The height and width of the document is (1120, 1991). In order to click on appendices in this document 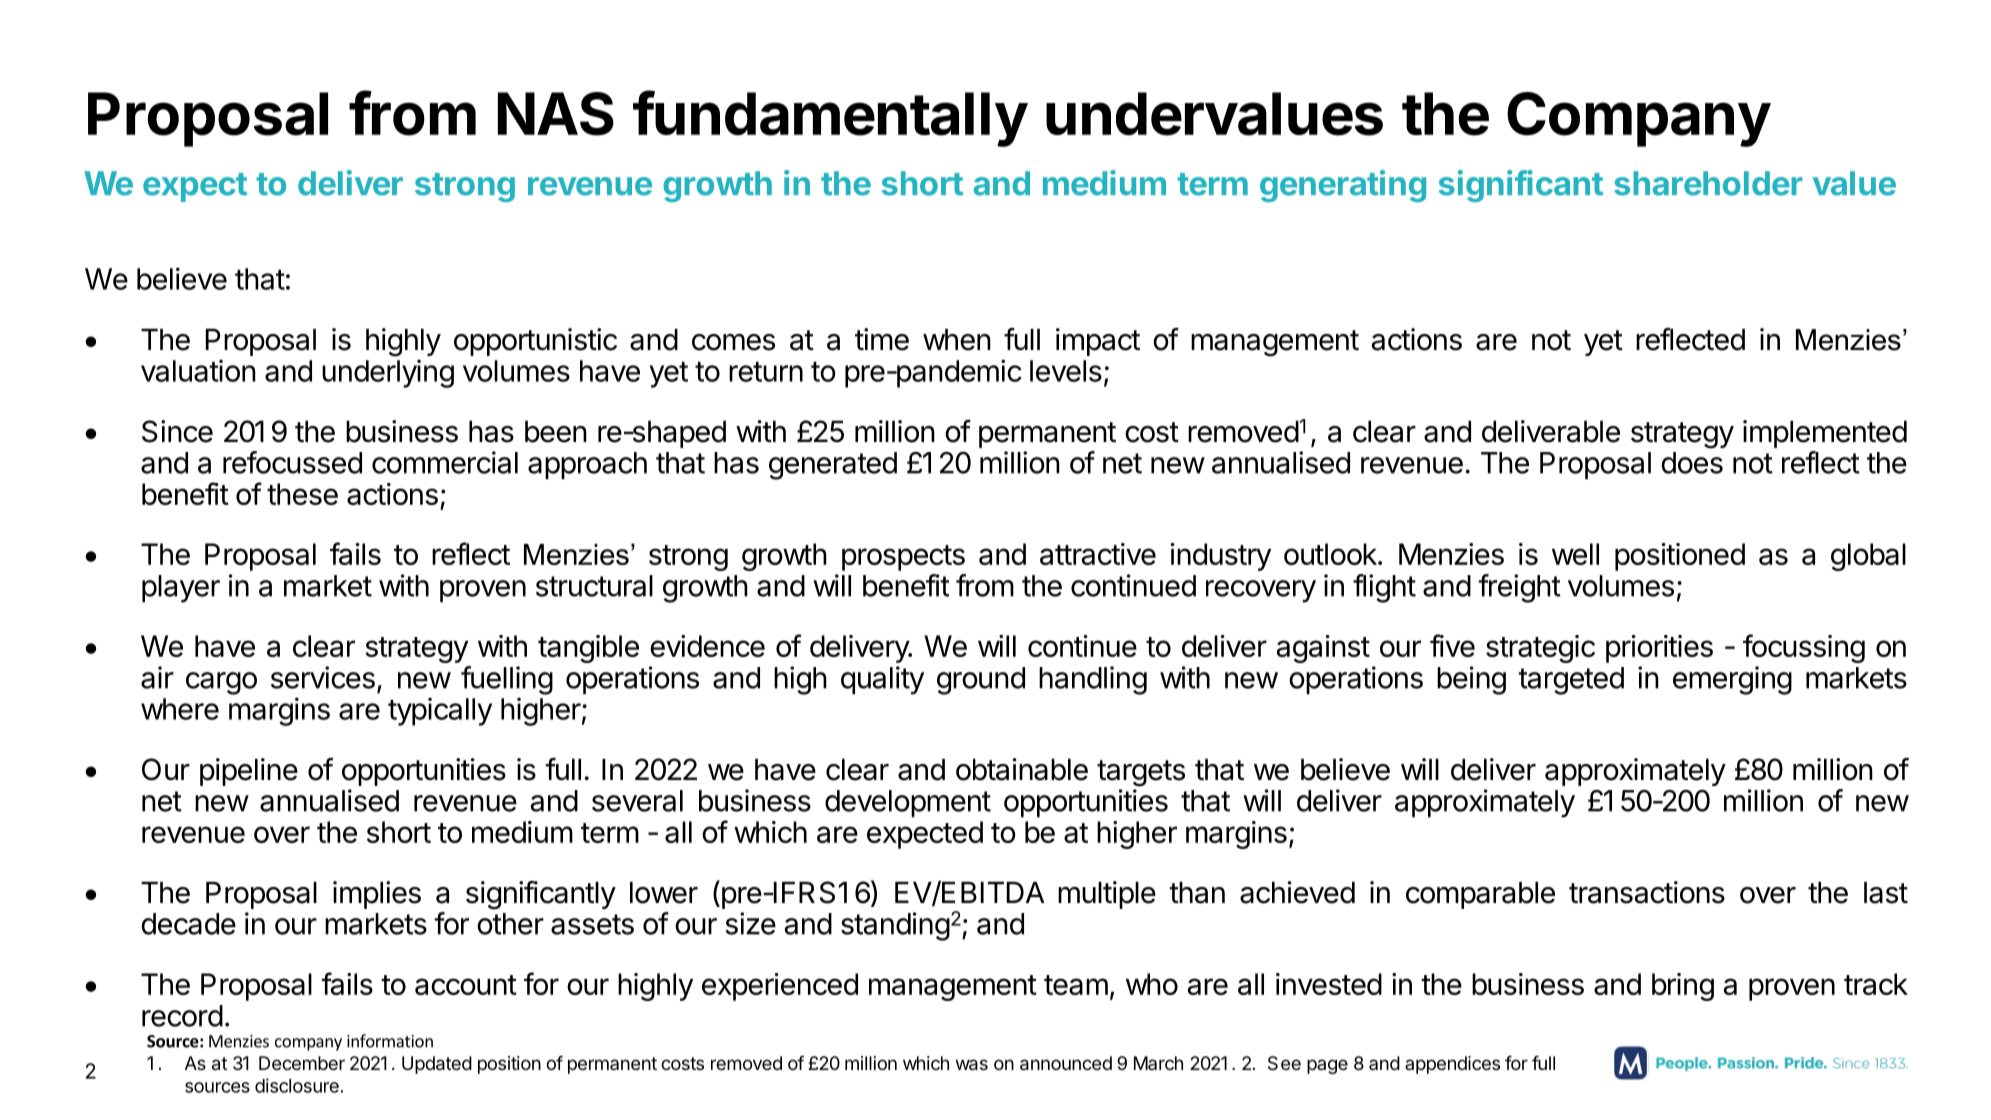, I will do `click(1452, 1065)`.
